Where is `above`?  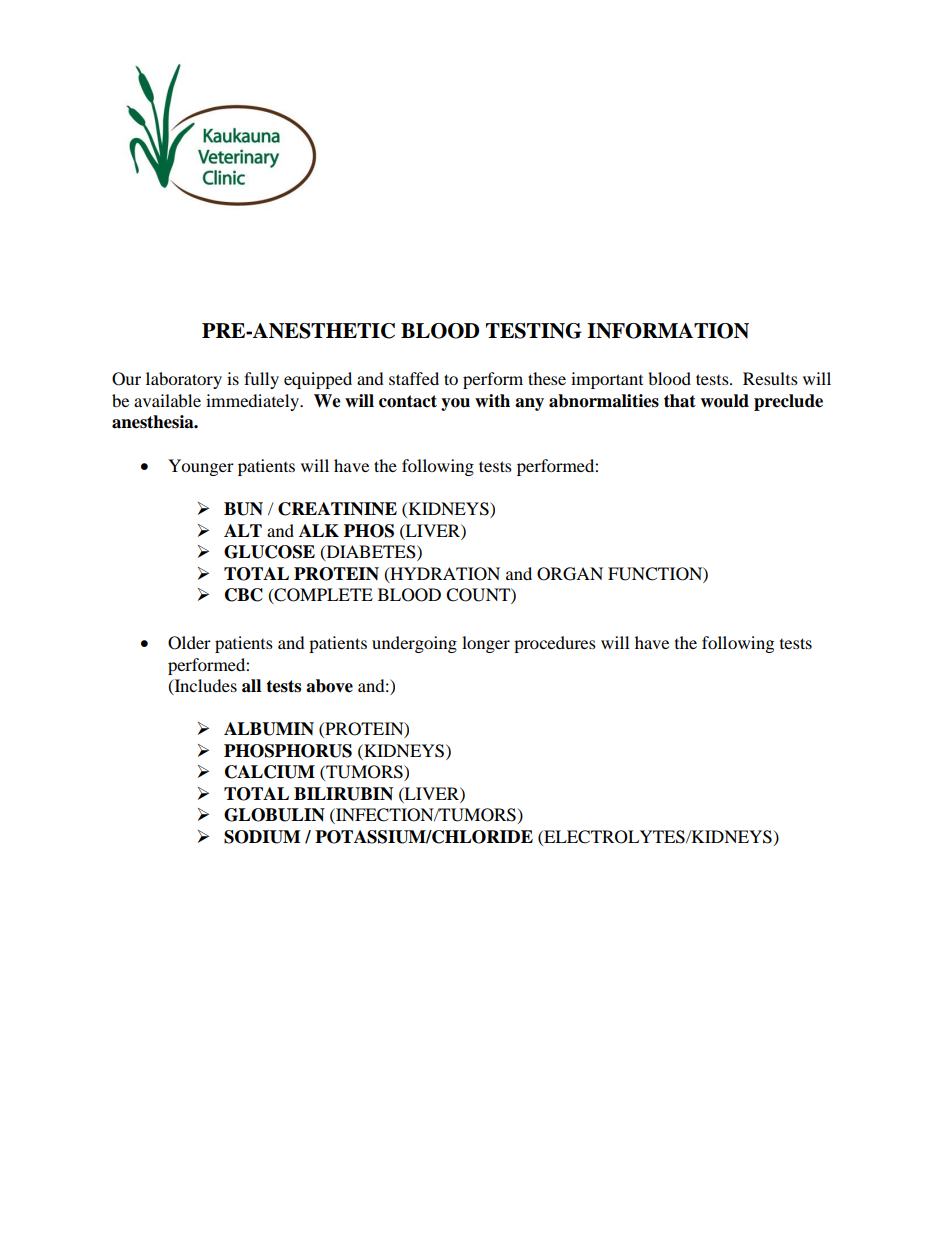 above is located at coordinates (329, 686).
